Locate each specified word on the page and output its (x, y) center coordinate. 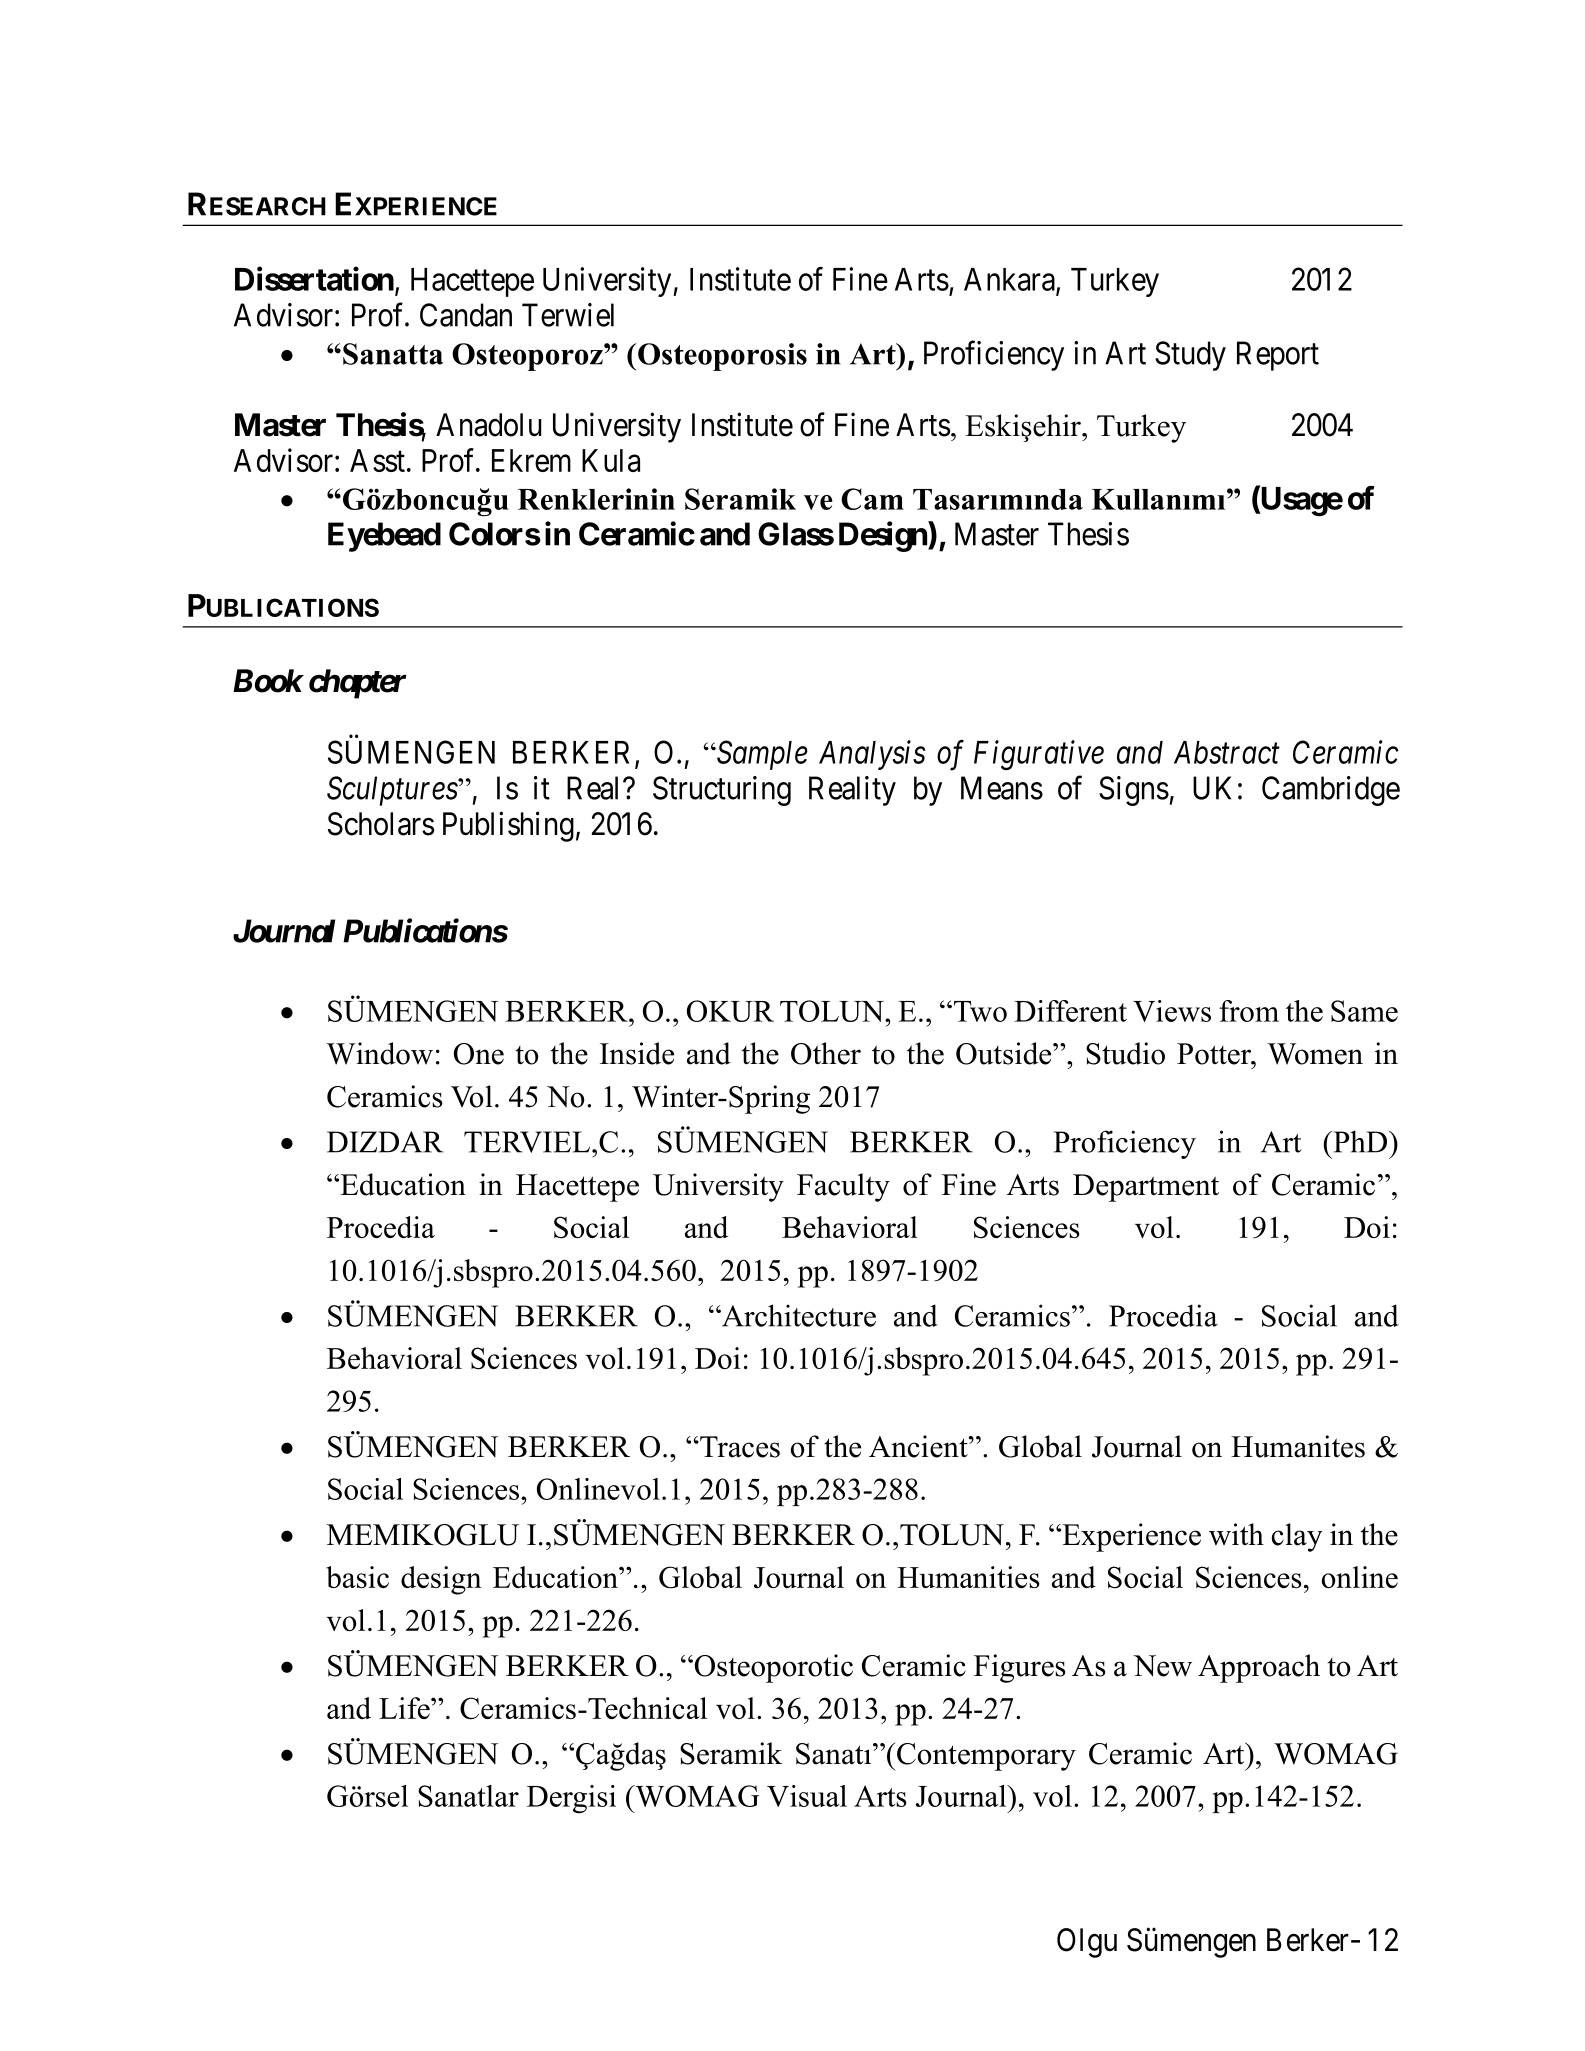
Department (1146, 1188)
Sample (761, 755)
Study (1190, 356)
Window (379, 1053)
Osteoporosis (722, 357)
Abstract (1227, 752)
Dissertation (314, 279)
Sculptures (393, 791)
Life (405, 1708)
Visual (807, 1796)
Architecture (798, 1315)
